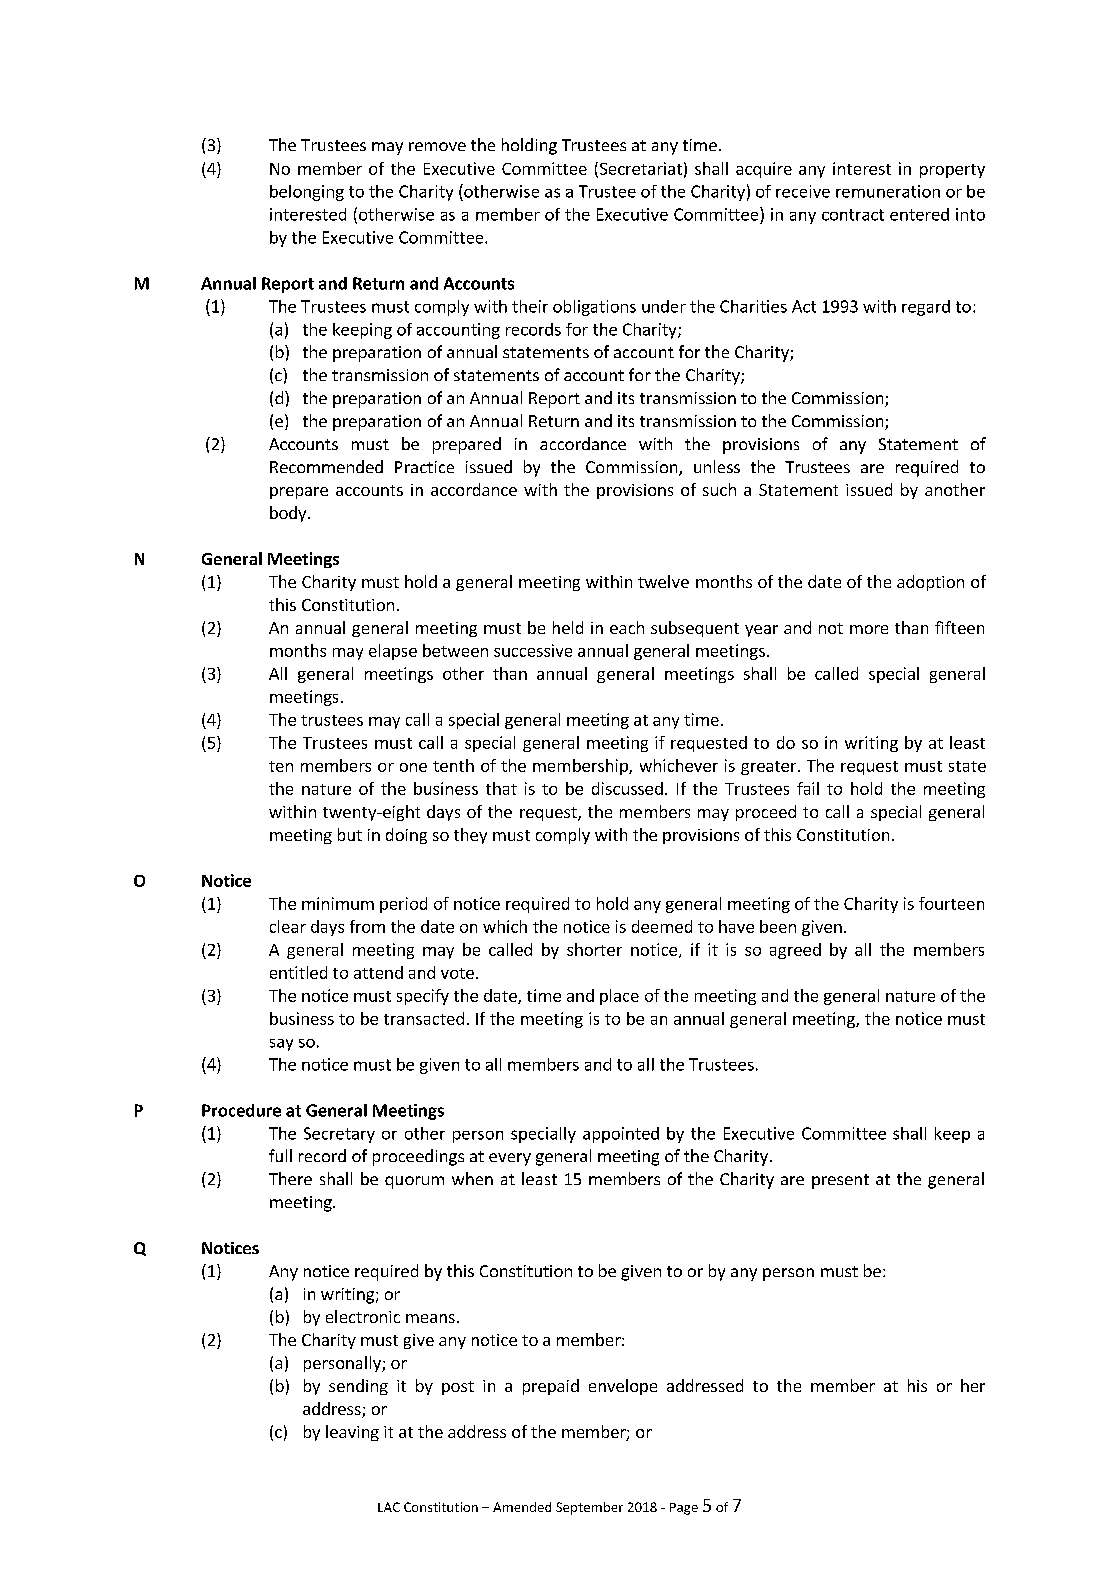 The height and width of the page is (1584, 1120). Describe the element at coordinates (627, 788) in the page. I see `discussed` at that location.
